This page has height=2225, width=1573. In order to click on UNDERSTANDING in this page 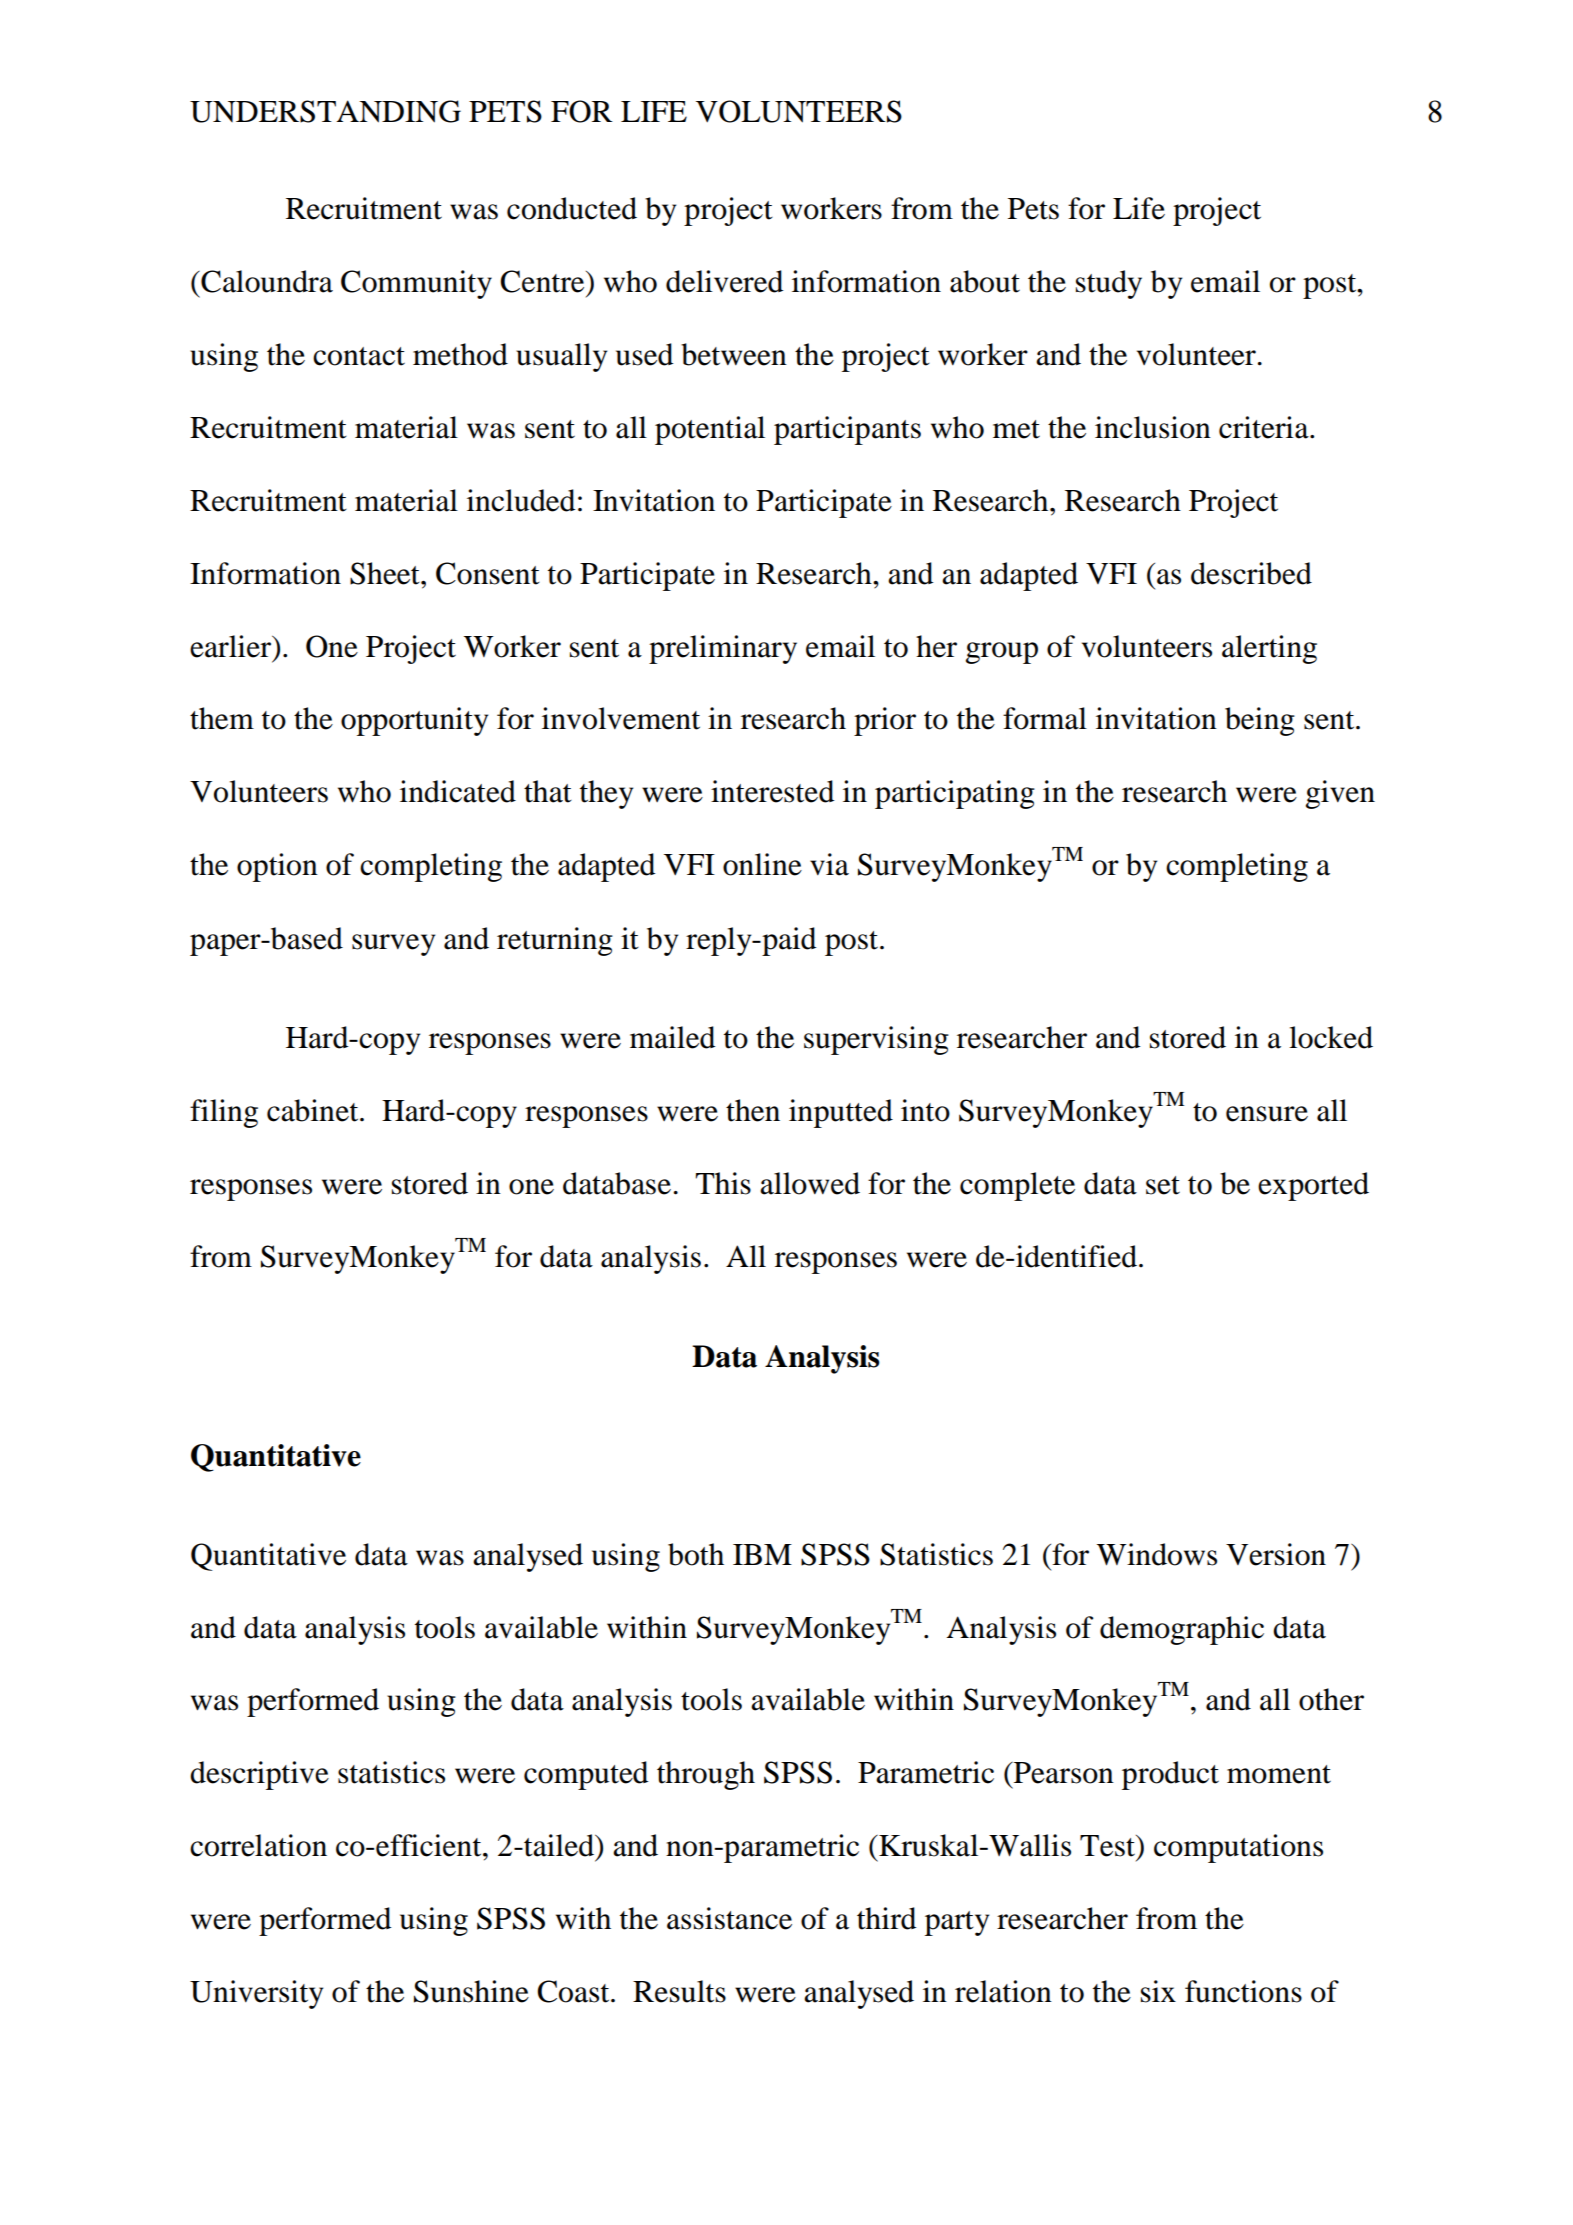, I will do `click(325, 111)`.
